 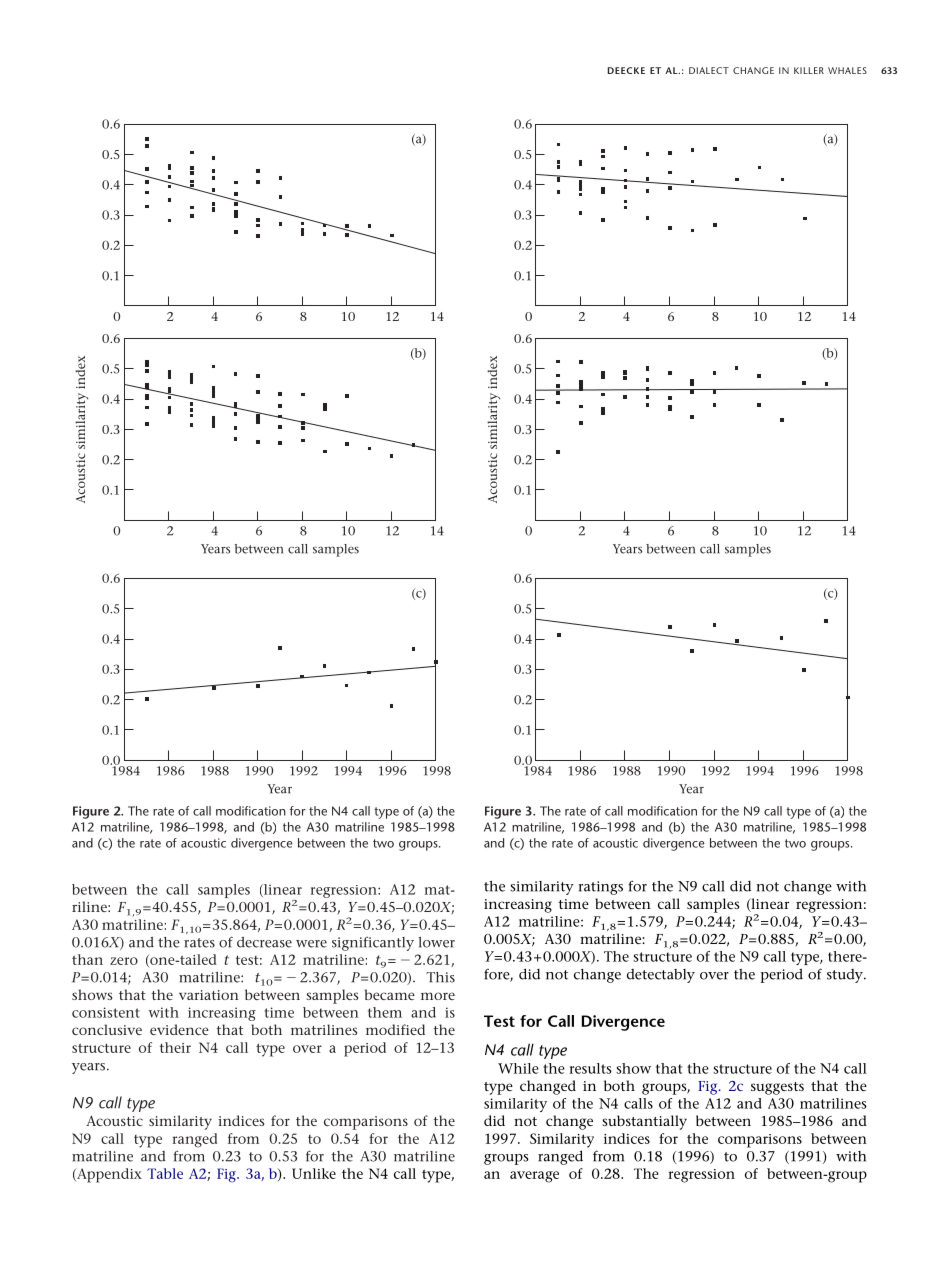 I want to click on became, so click(x=390, y=994).
